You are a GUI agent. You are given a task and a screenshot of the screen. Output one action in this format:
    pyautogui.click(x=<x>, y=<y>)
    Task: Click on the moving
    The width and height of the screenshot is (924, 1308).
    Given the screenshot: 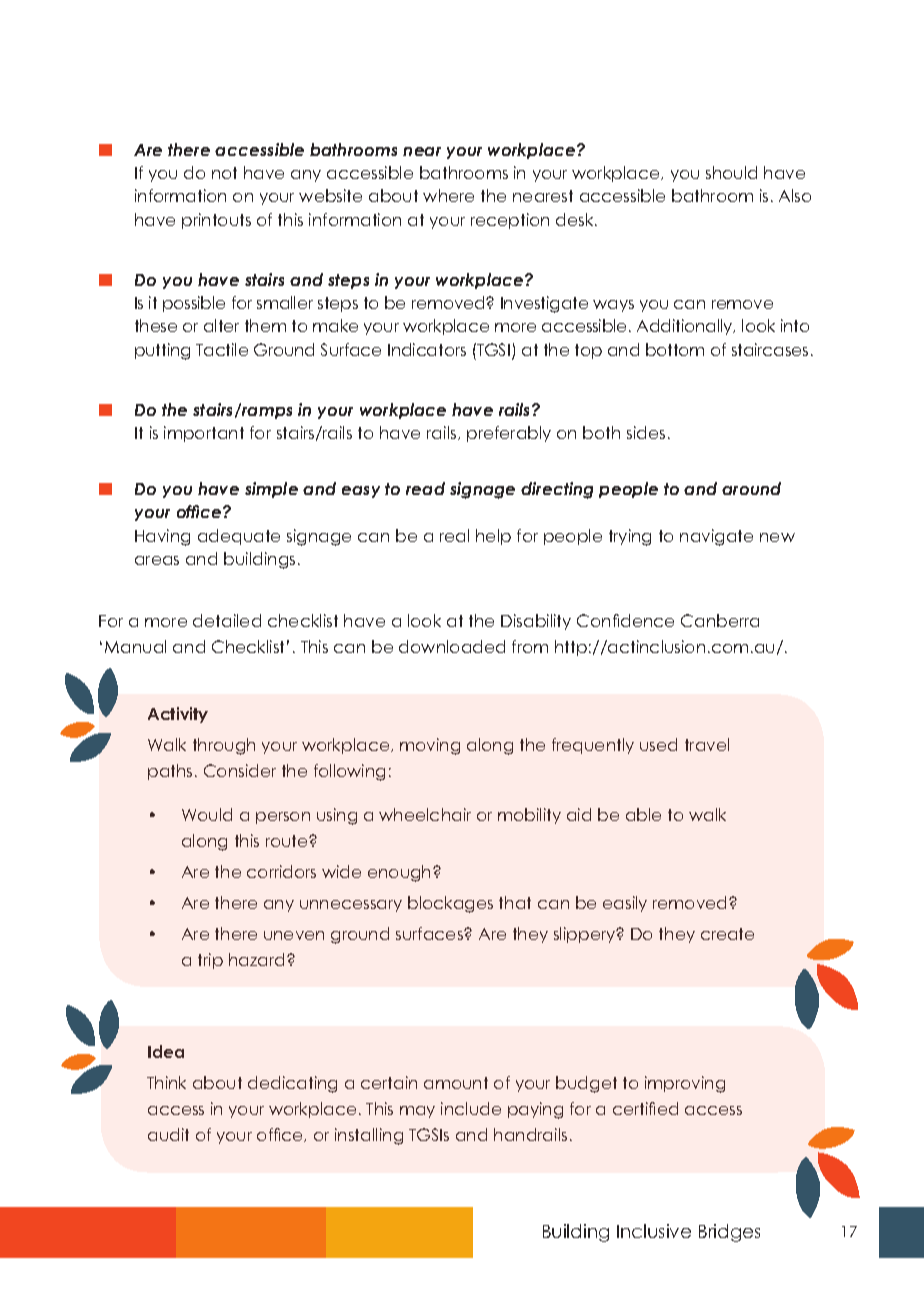 What is the action you would take?
    pyautogui.click(x=430, y=746)
